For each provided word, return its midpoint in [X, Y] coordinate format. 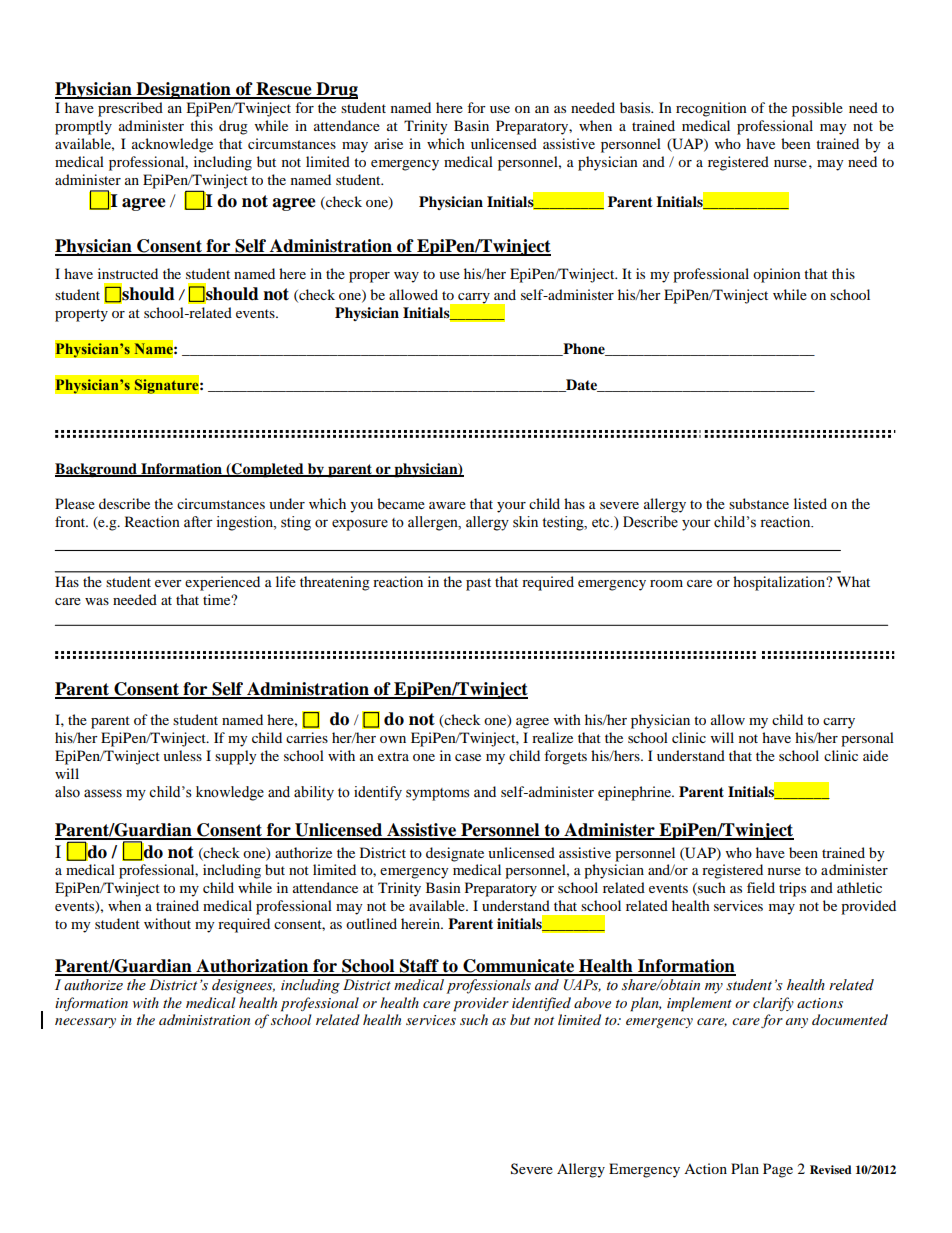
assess [103, 793]
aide [875, 755]
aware [447, 505]
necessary [85, 1023]
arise [388, 143]
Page [778, 1170]
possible [817, 109]
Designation [183, 90]
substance [759, 503]
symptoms [438, 794]
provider [481, 1004]
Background [97, 470]
